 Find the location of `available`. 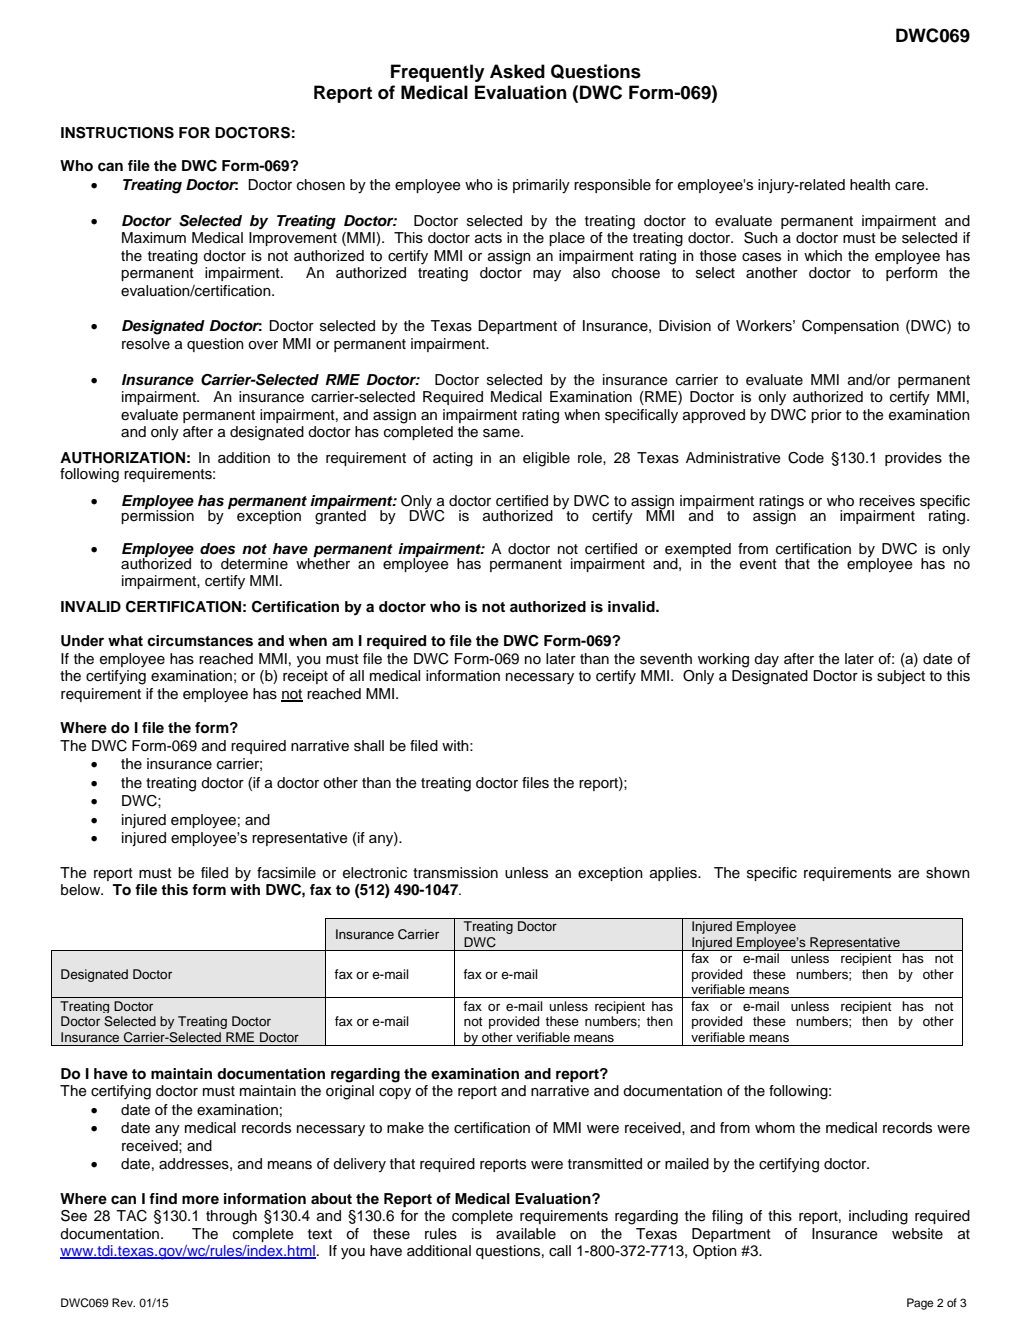

available is located at coordinates (526, 1233).
